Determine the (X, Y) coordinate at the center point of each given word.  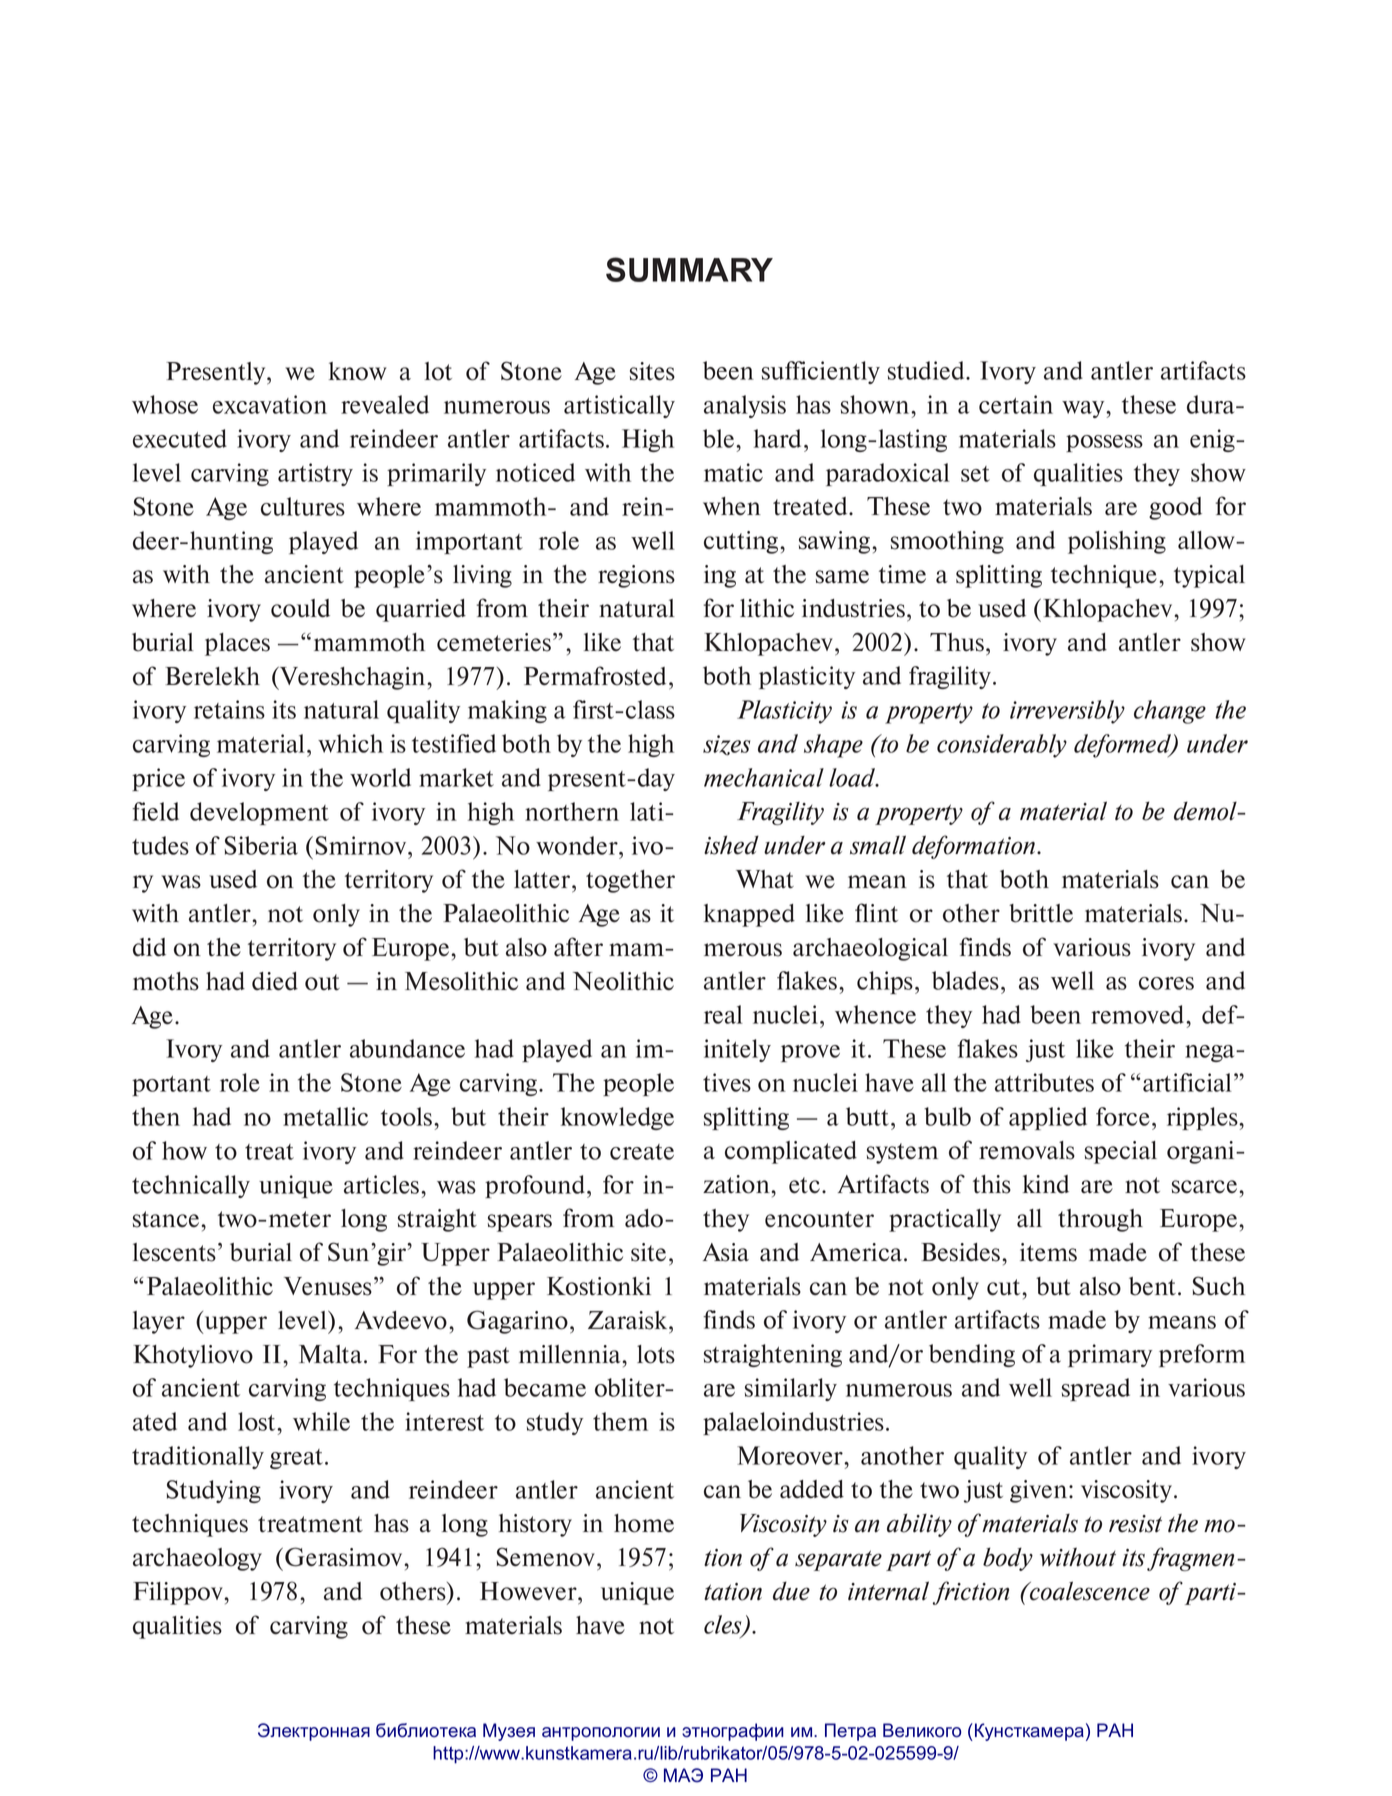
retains (229, 709)
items (1048, 1252)
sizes (727, 745)
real (723, 1014)
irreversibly (1067, 712)
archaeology (197, 1559)
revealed (385, 404)
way (1084, 409)
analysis (745, 406)
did (149, 947)
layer (159, 1322)
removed (1139, 1014)
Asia (726, 1252)
